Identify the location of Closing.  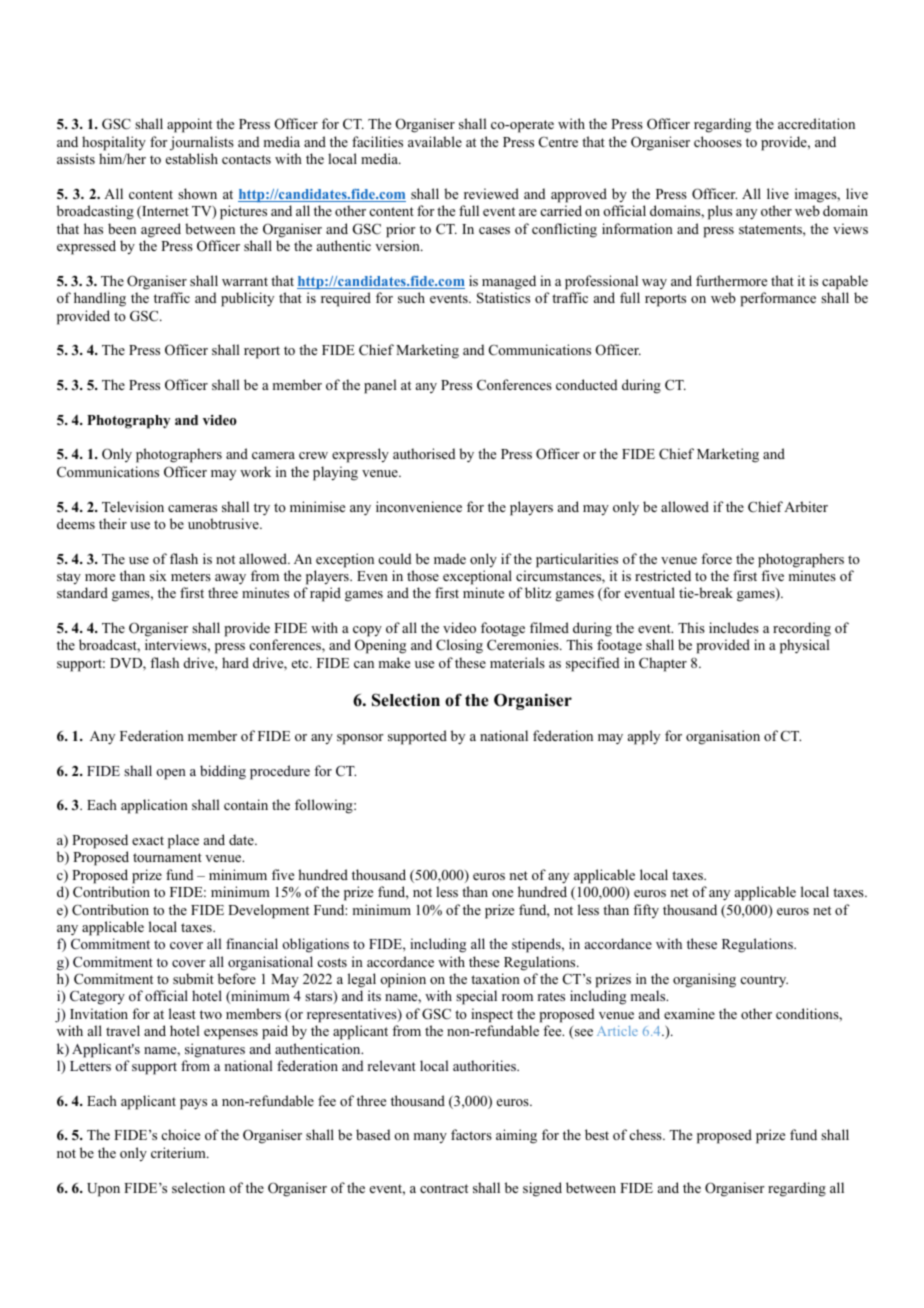
(459, 646).
